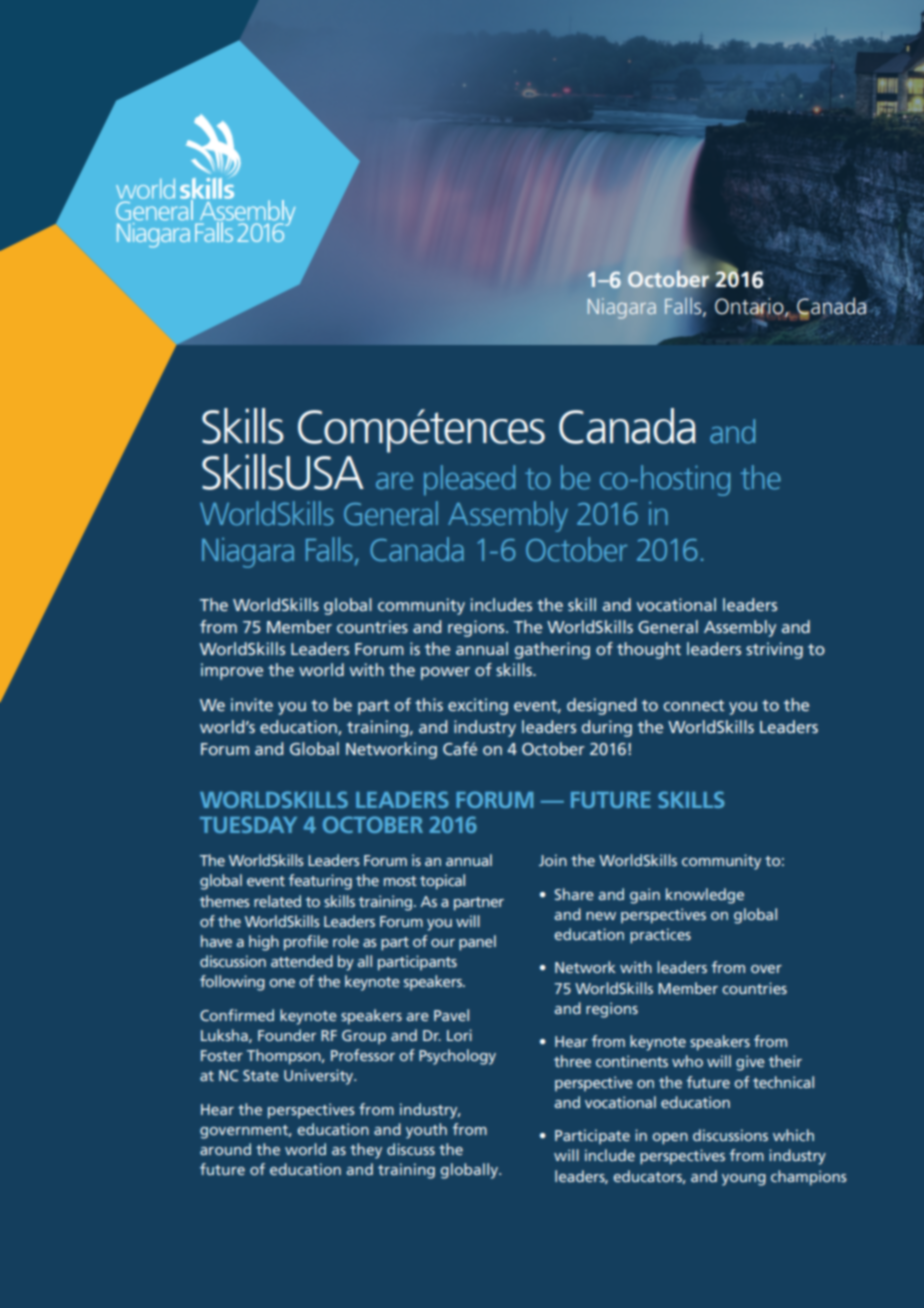  What do you see at coordinates (469, 480) in the document?
I see `pleased` at bounding box center [469, 480].
